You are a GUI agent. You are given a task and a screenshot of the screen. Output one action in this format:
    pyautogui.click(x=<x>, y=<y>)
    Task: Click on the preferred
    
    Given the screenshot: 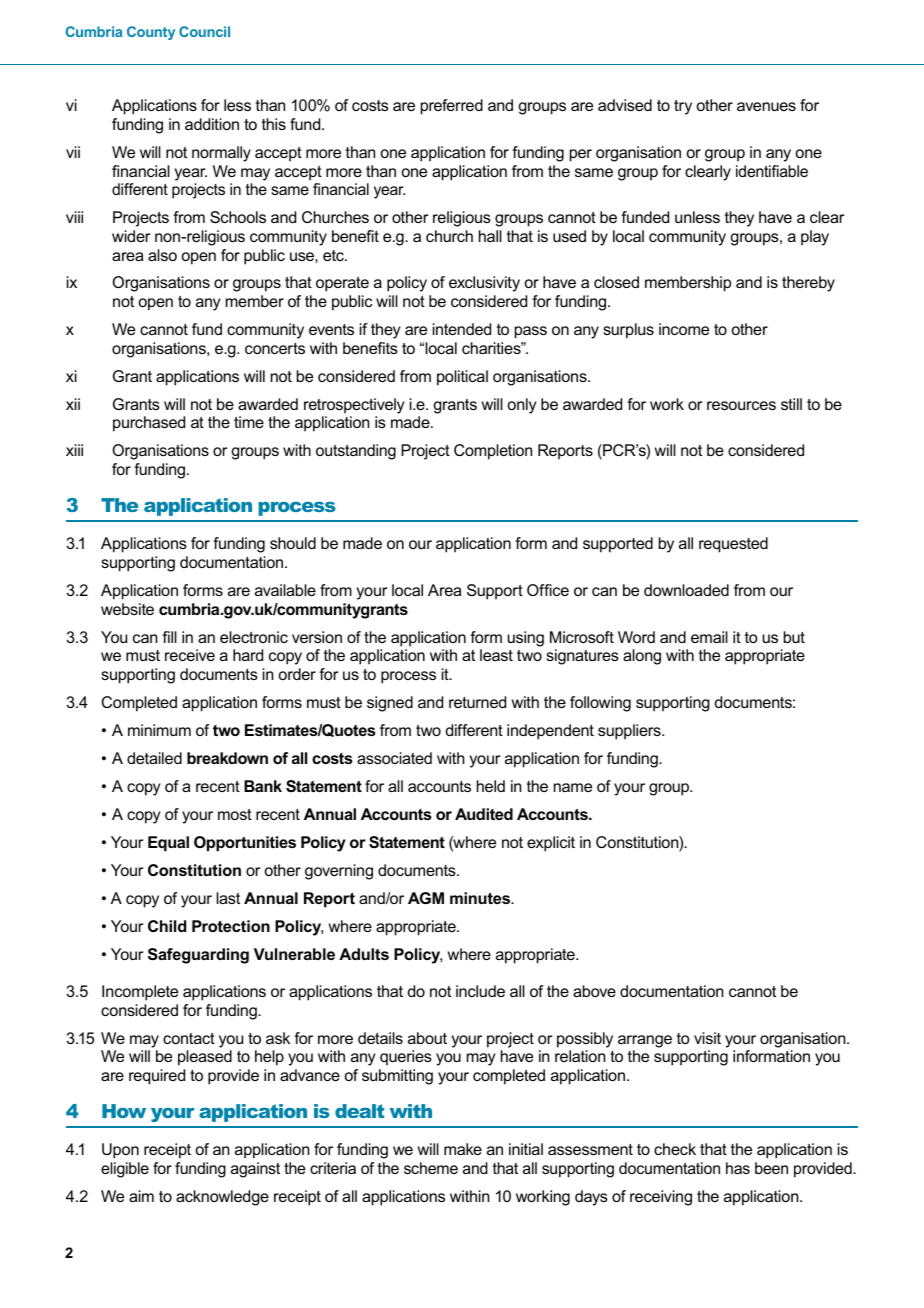 What is the action you would take?
    pyautogui.click(x=452, y=107)
